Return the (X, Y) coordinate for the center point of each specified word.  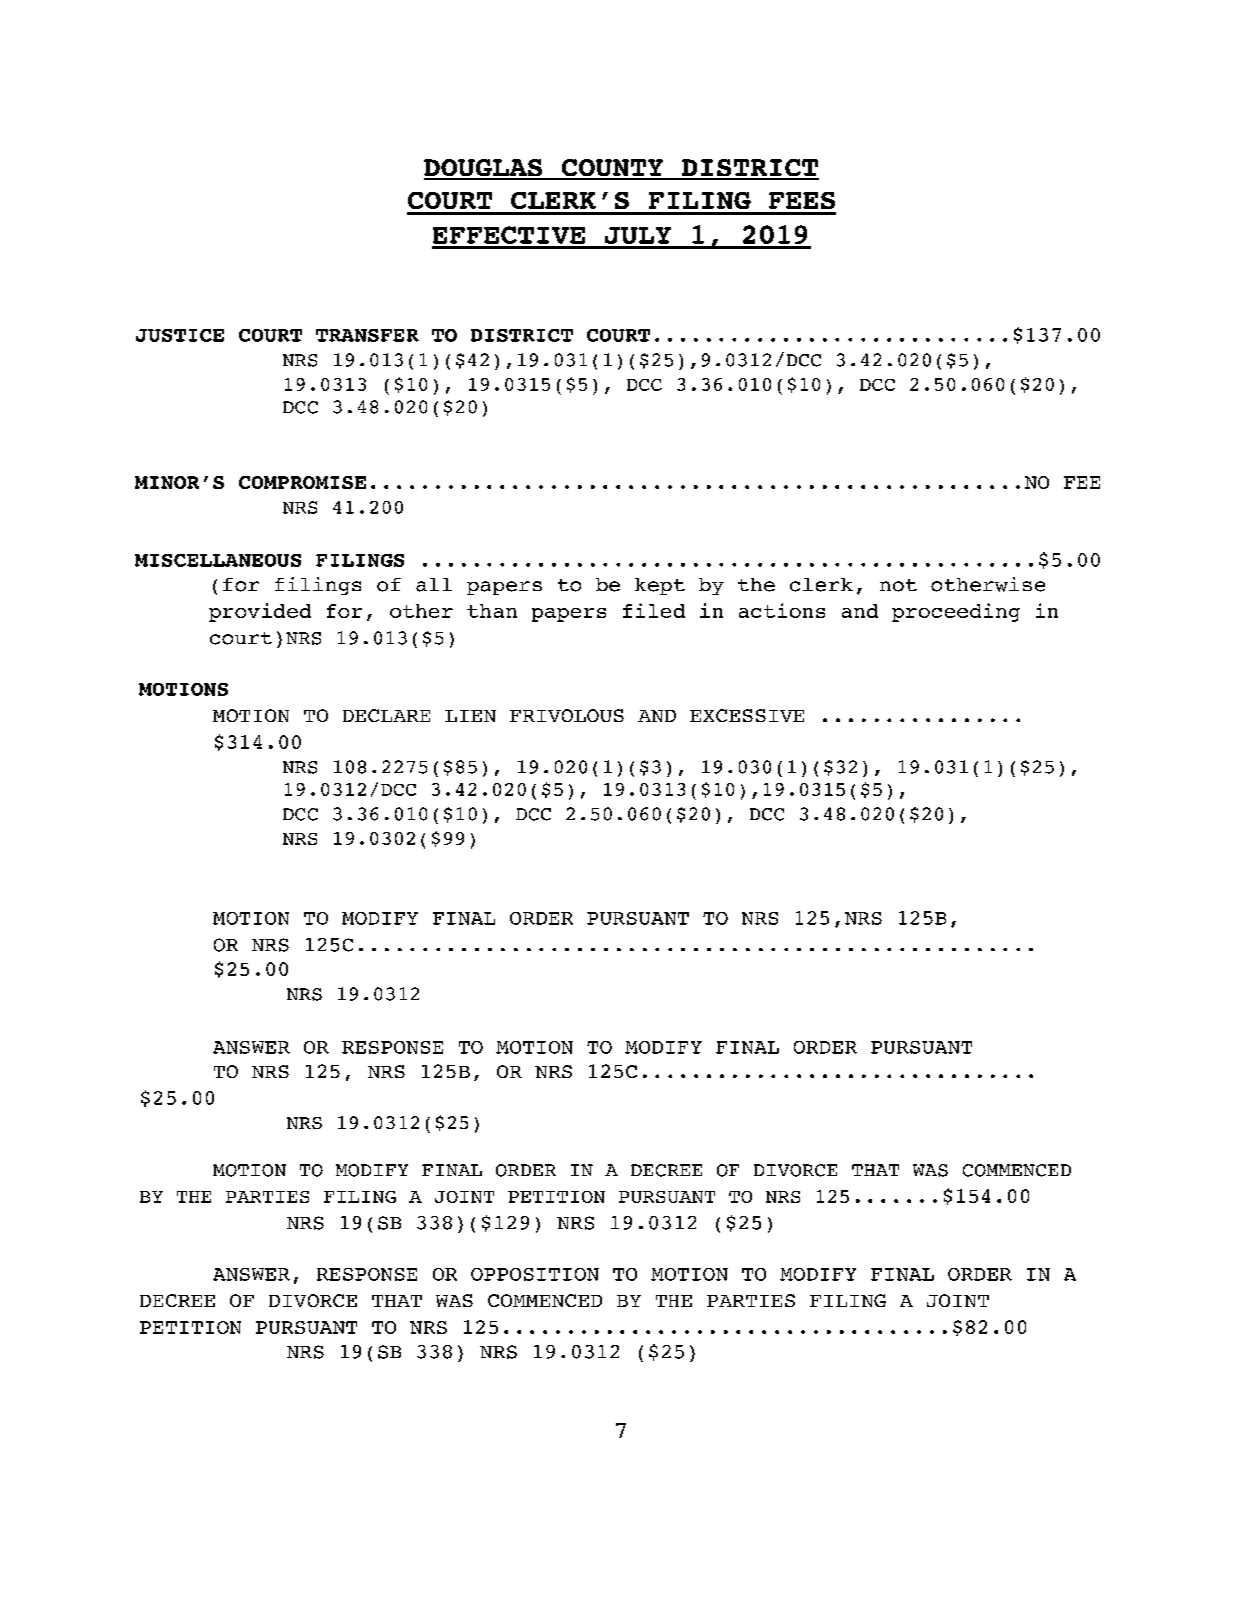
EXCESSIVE (747, 715)
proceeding (956, 612)
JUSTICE (180, 335)
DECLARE (386, 715)
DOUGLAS (484, 169)
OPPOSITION (535, 1274)
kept (660, 586)
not (898, 585)
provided (260, 612)
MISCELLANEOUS (218, 560)
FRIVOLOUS (567, 715)
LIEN (470, 716)
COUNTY (612, 169)
